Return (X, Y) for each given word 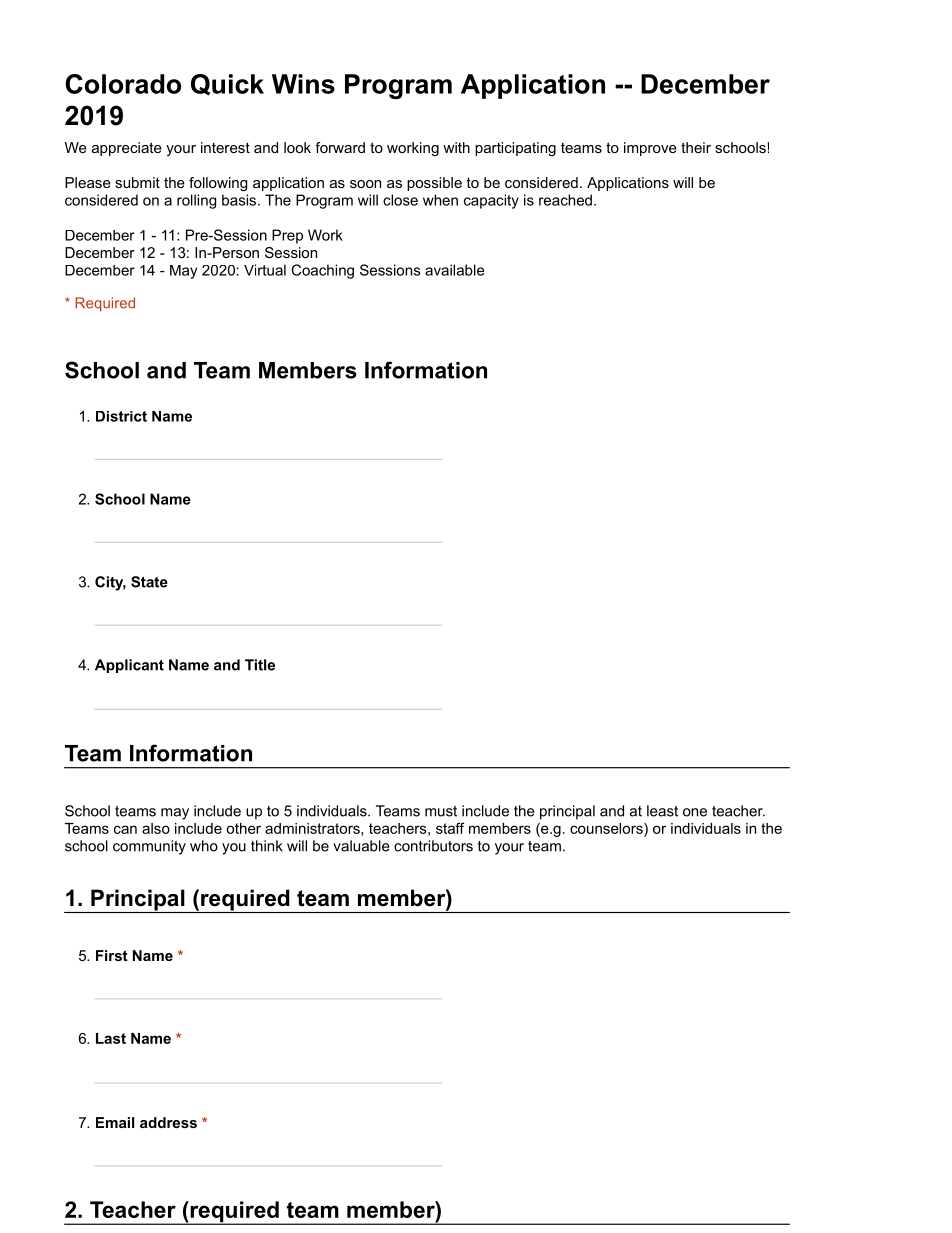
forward (340, 147)
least (662, 811)
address (168, 1122)
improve (650, 149)
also (156, 828)
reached (565, 200)
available (454, 270)
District (121, 416)
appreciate (127, 149)
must (441, 811)
